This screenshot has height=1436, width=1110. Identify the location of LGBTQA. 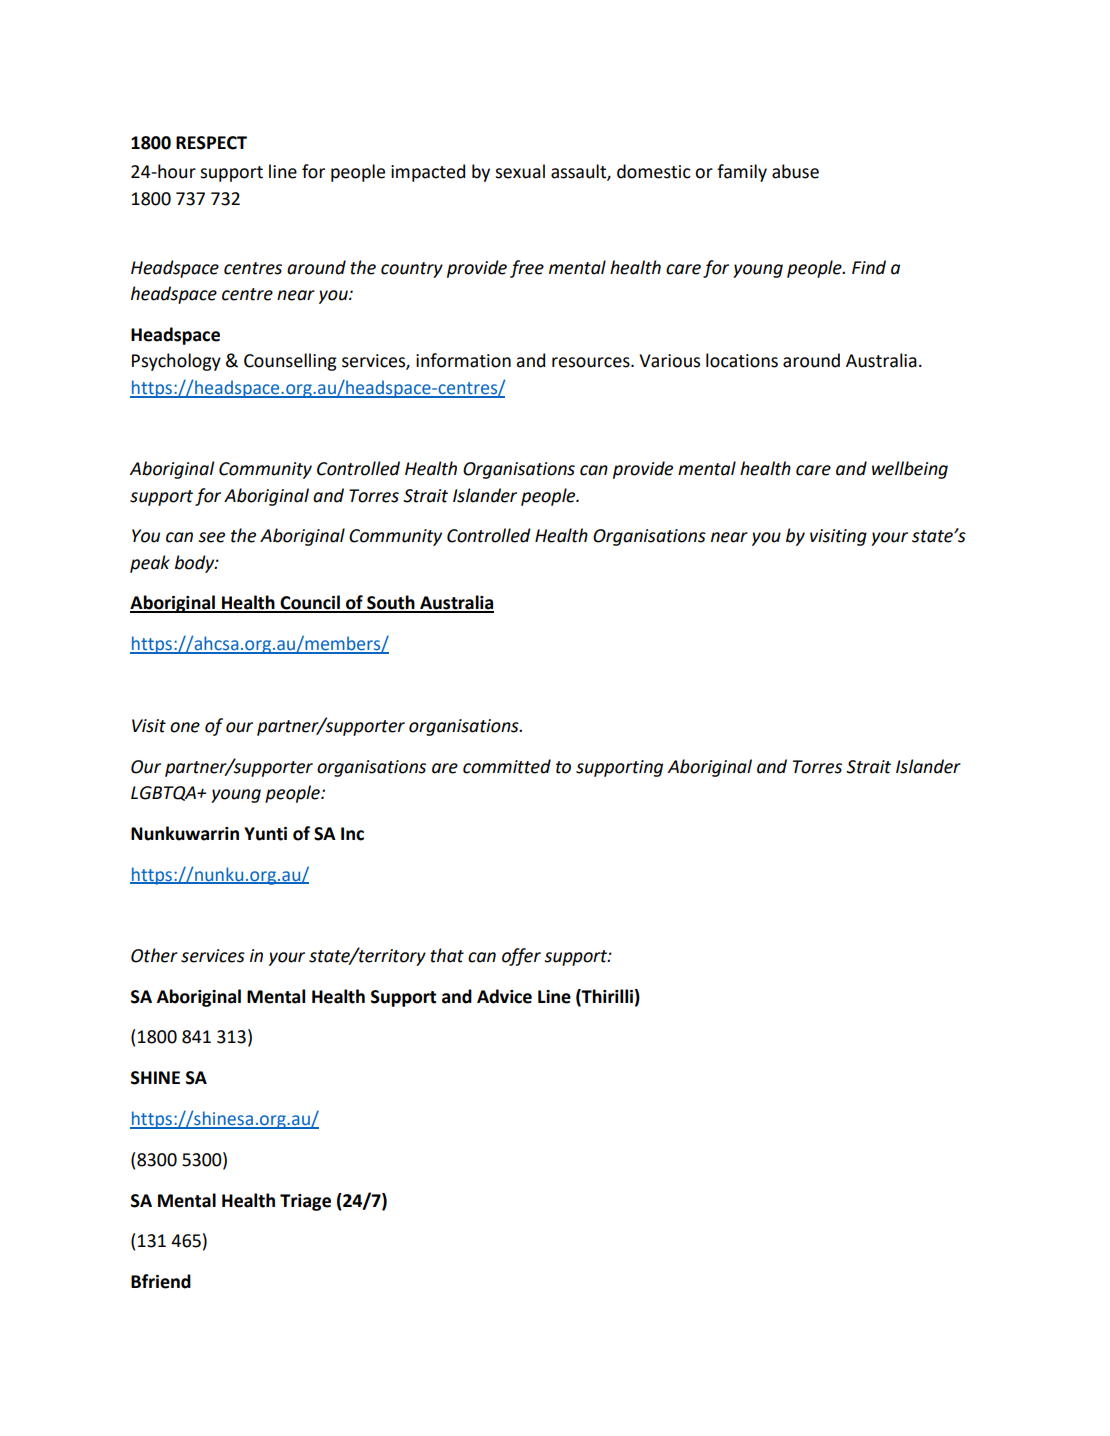
(165, 793).
